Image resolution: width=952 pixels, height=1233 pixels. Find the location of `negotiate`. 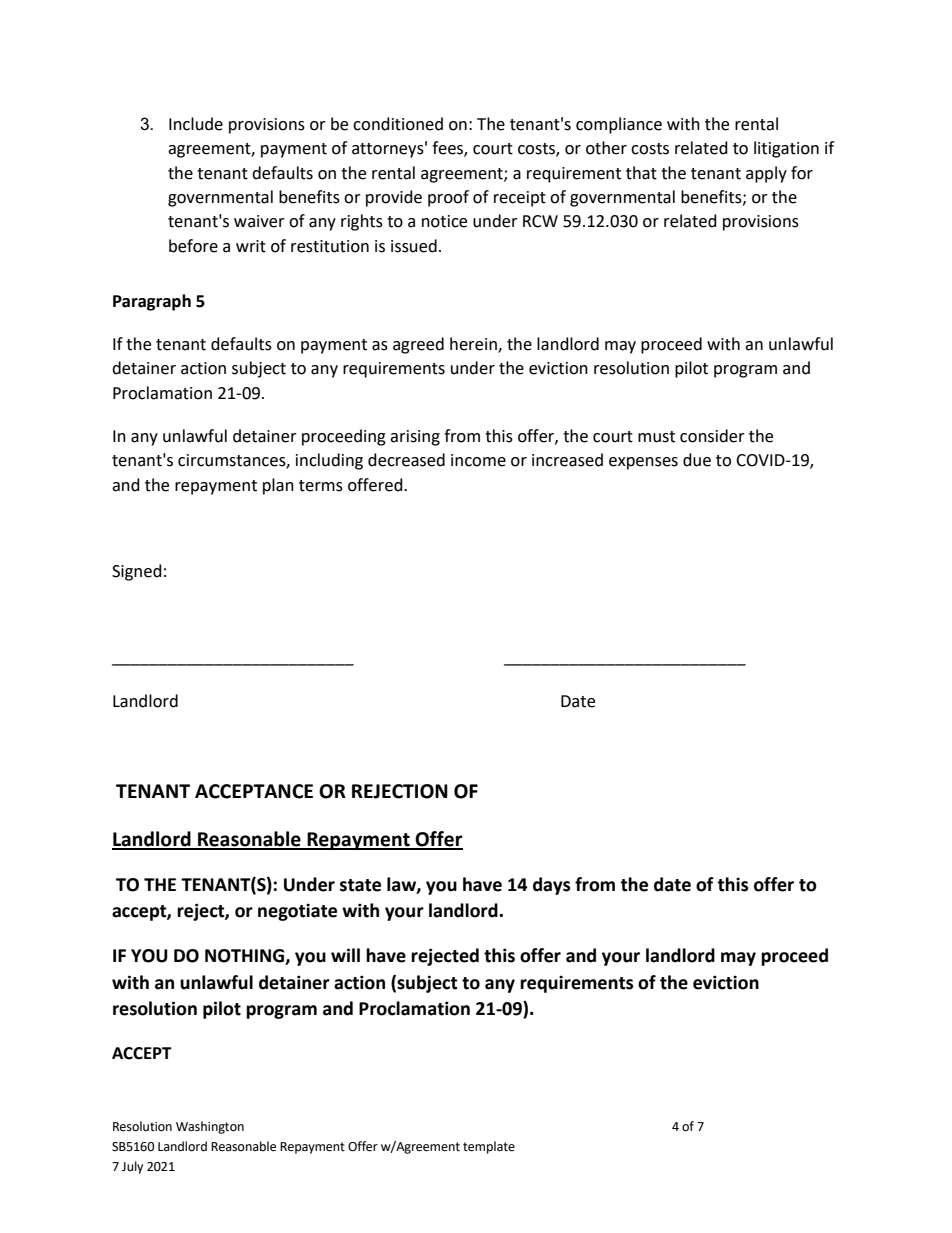

negotiate is located at coordinates (297, 912).
